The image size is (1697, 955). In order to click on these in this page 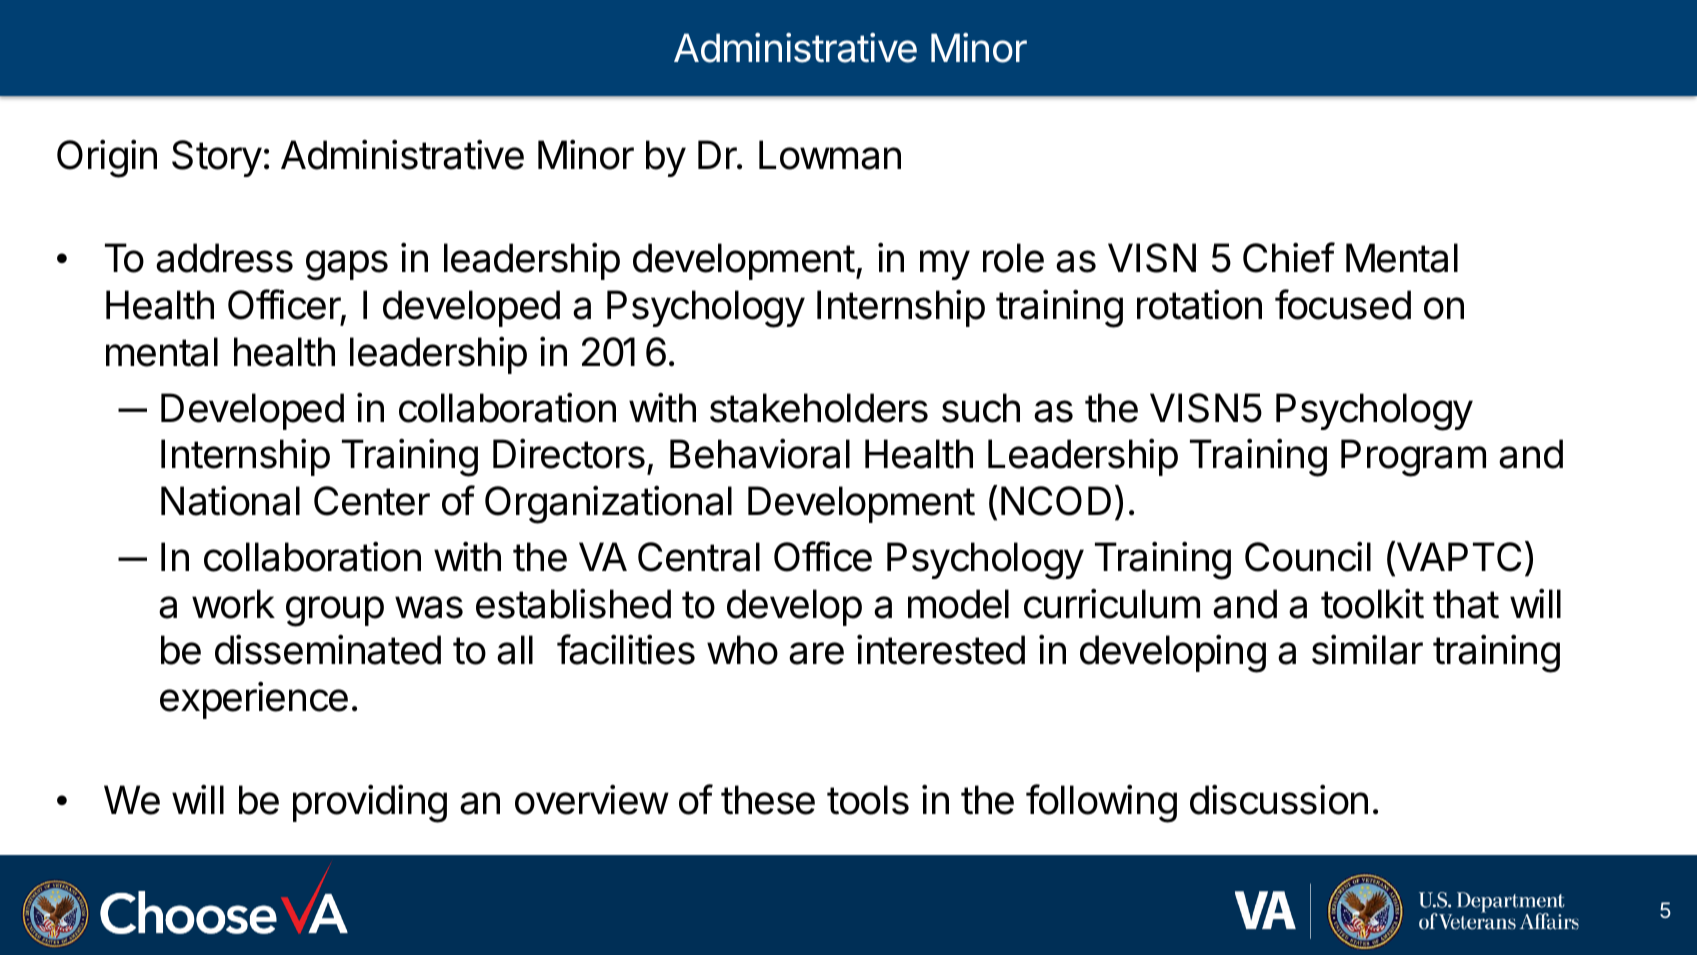, I will do `click(768, 800)`.
